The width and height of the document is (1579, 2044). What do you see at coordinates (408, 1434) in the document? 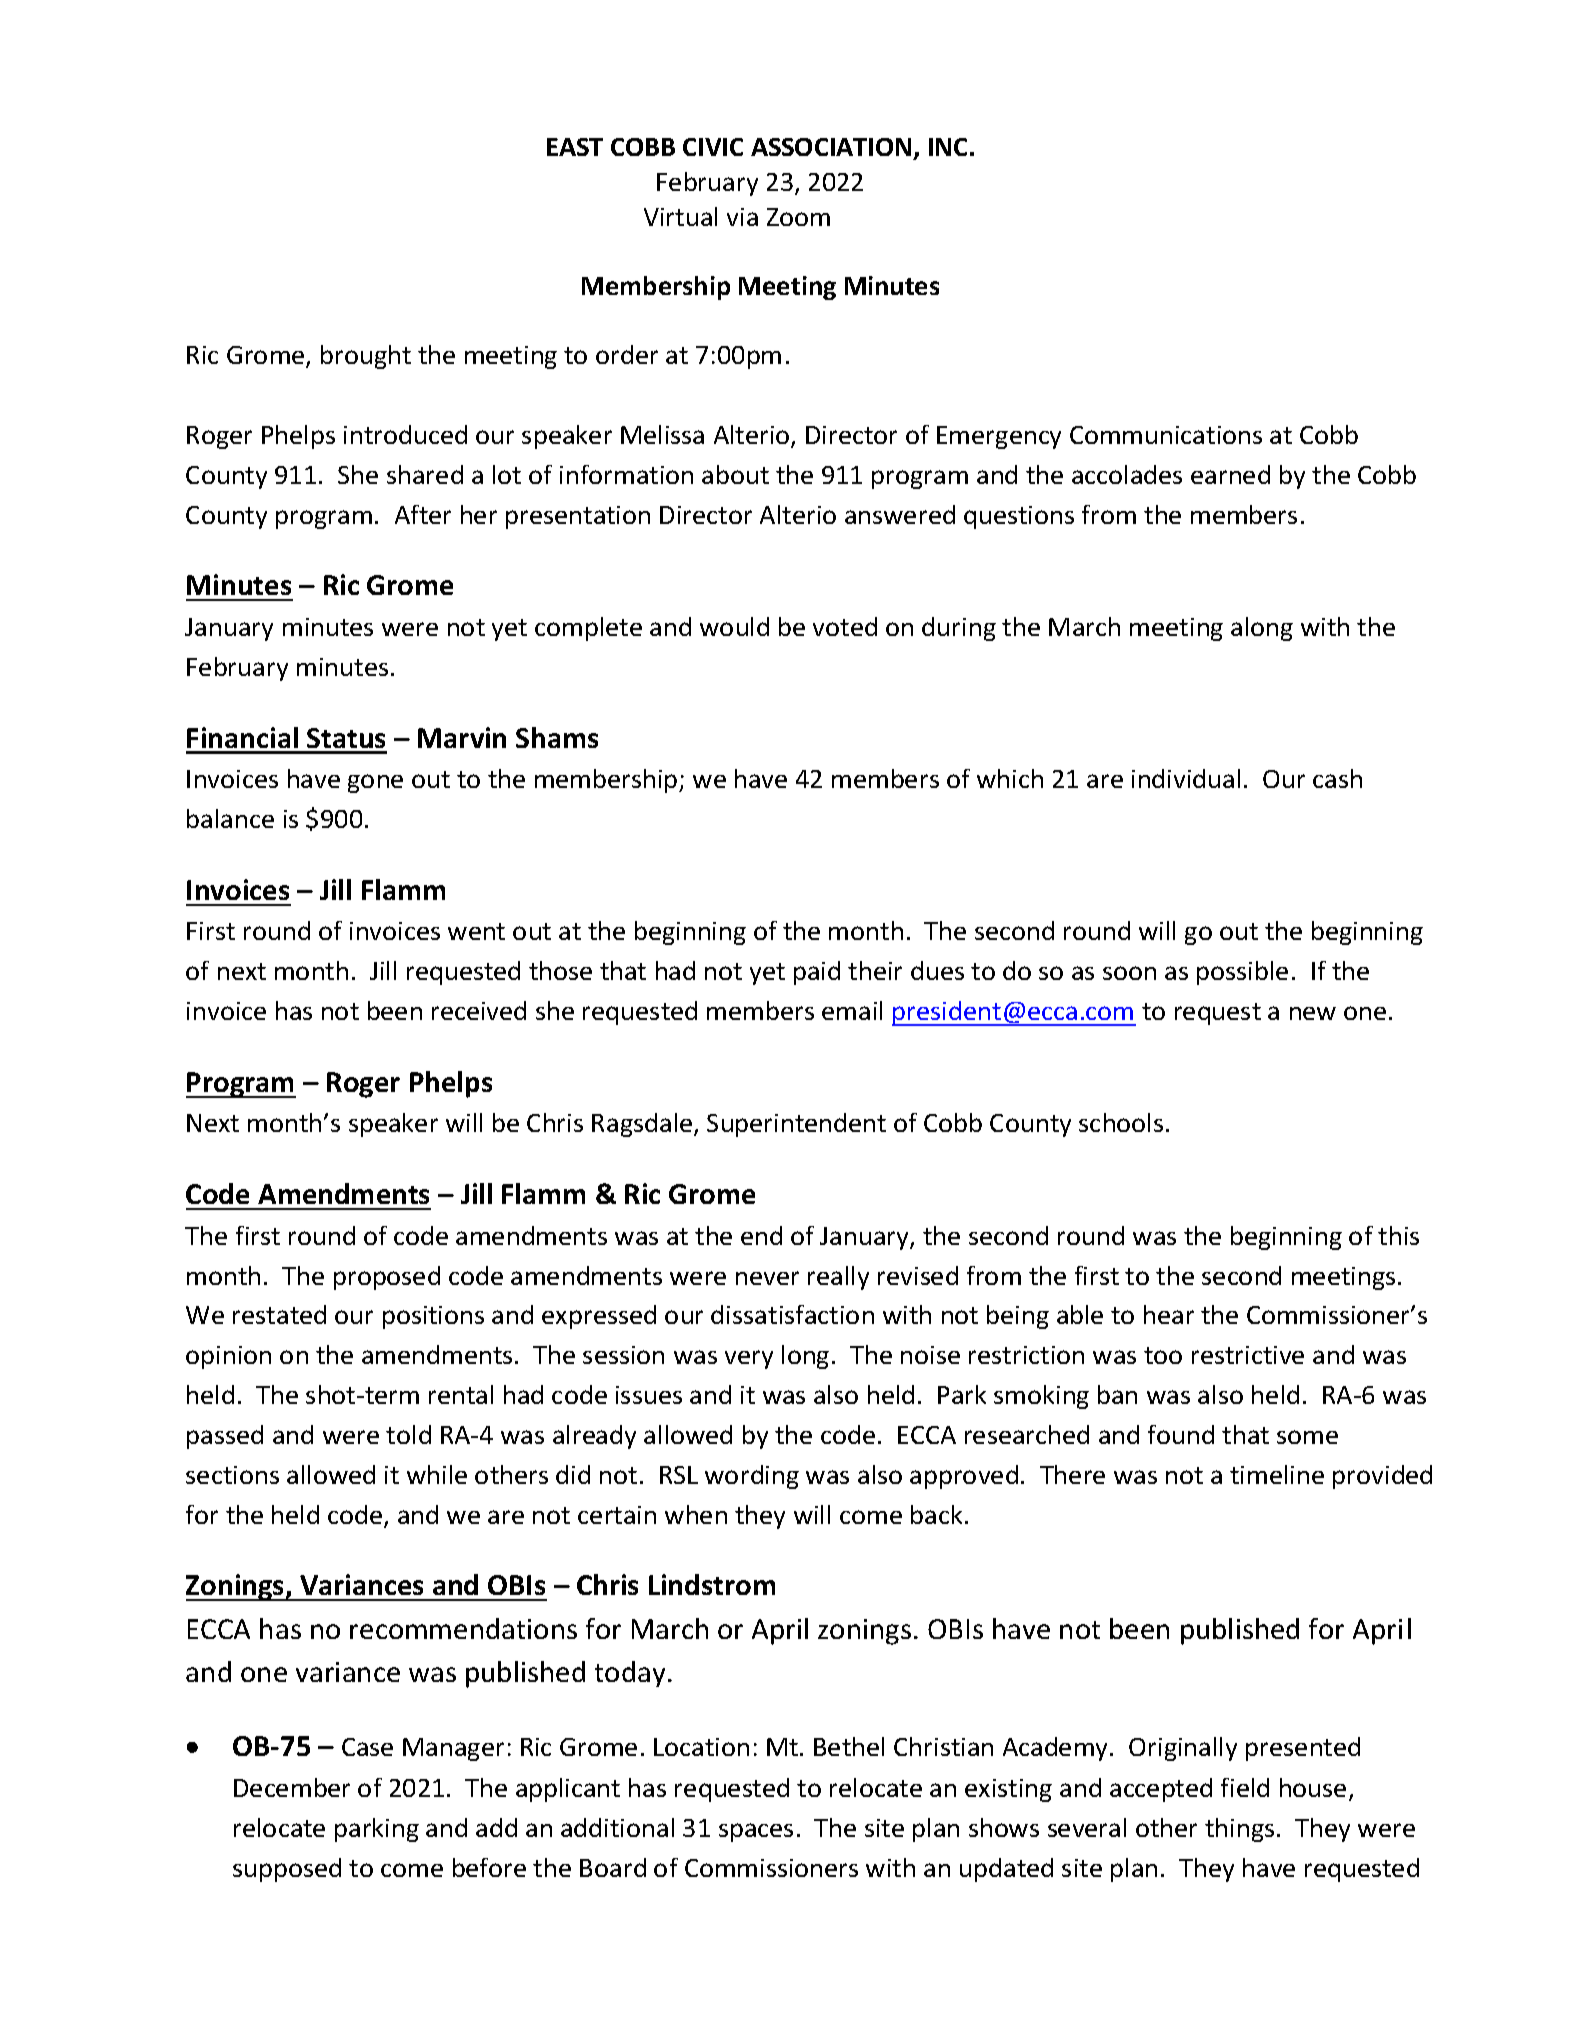
I see `told` at bounding box center [408, 1434].
